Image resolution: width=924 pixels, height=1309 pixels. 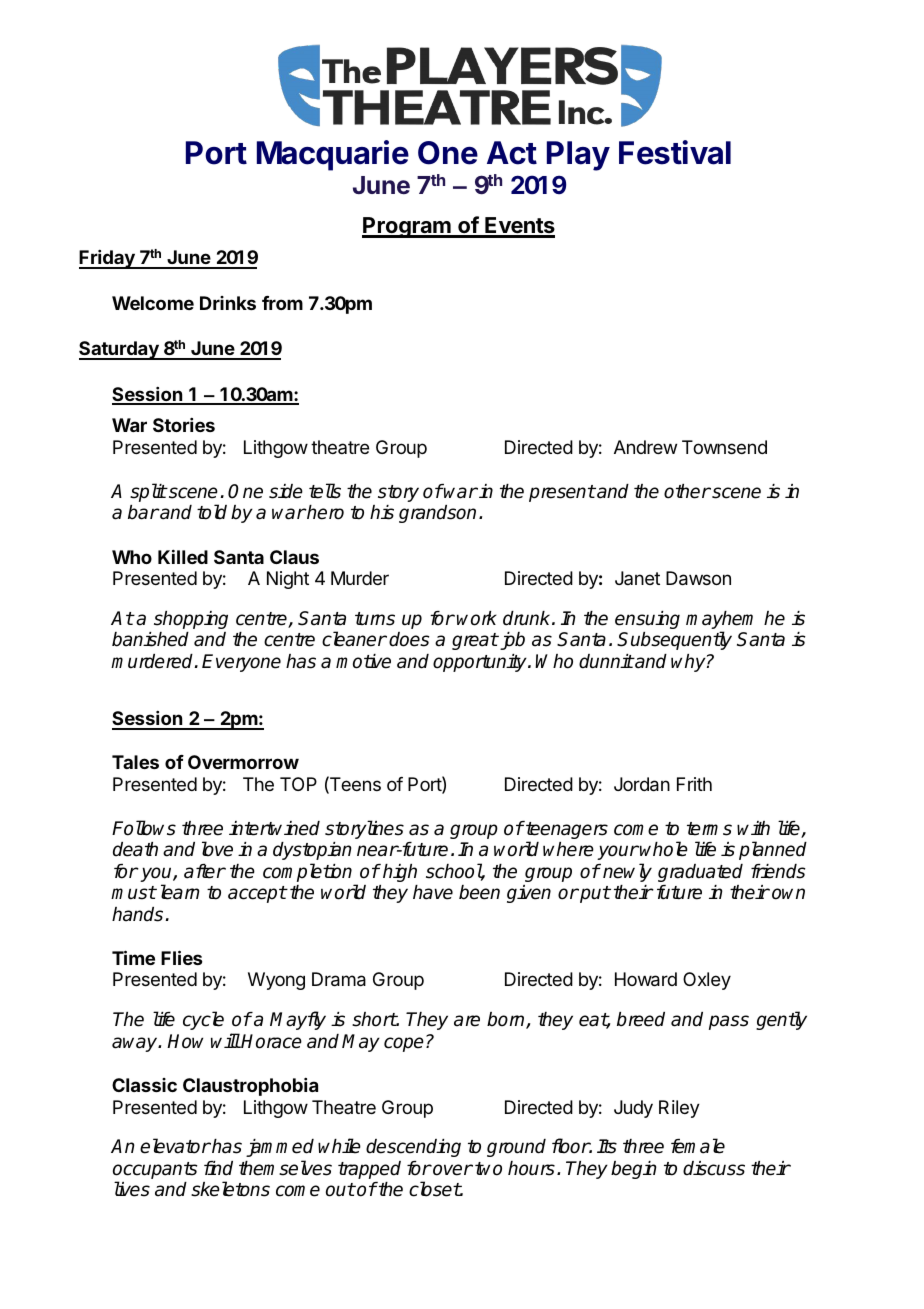 I want to click on Program, so click(x=407, y=227).
